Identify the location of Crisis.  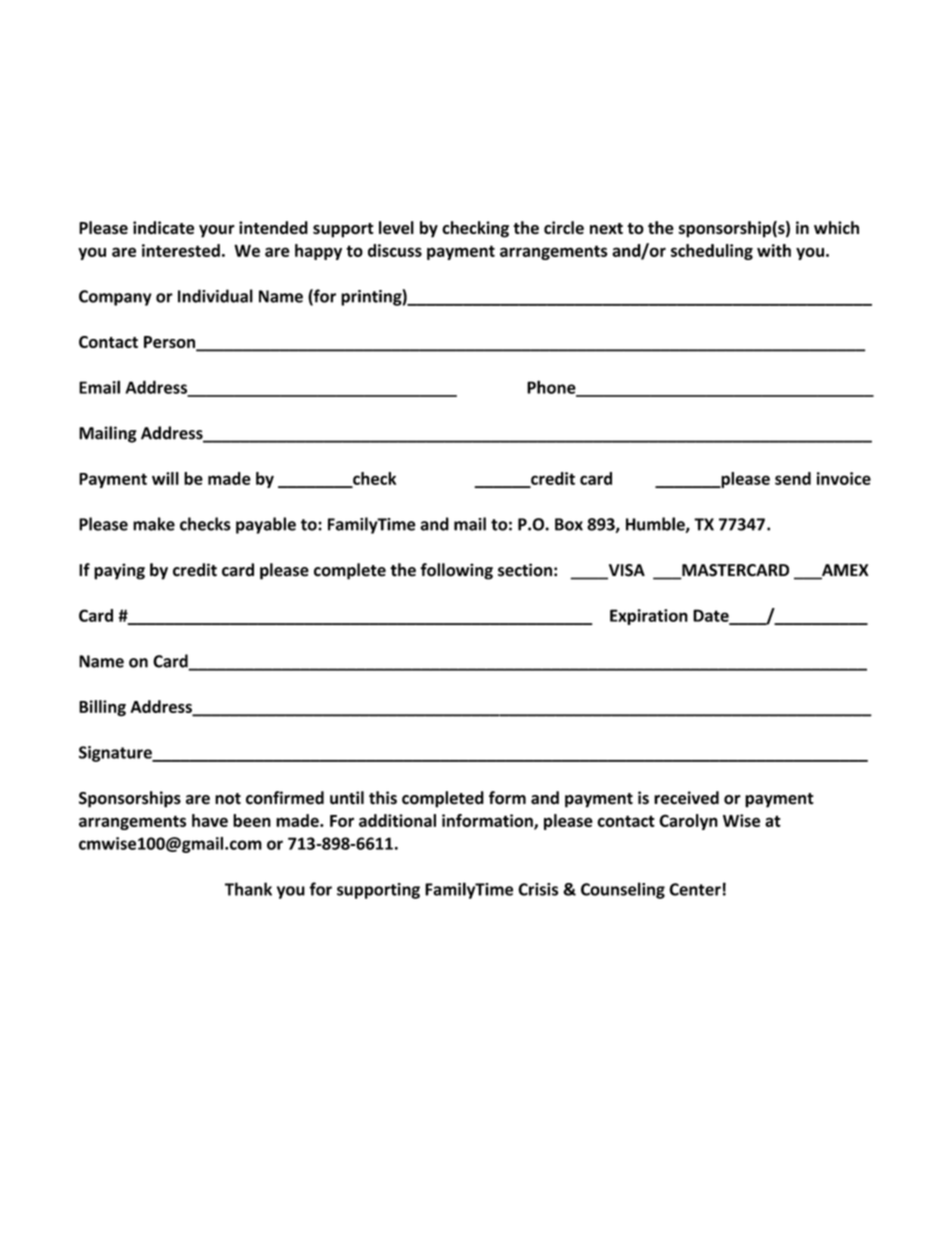
(538, 889).
